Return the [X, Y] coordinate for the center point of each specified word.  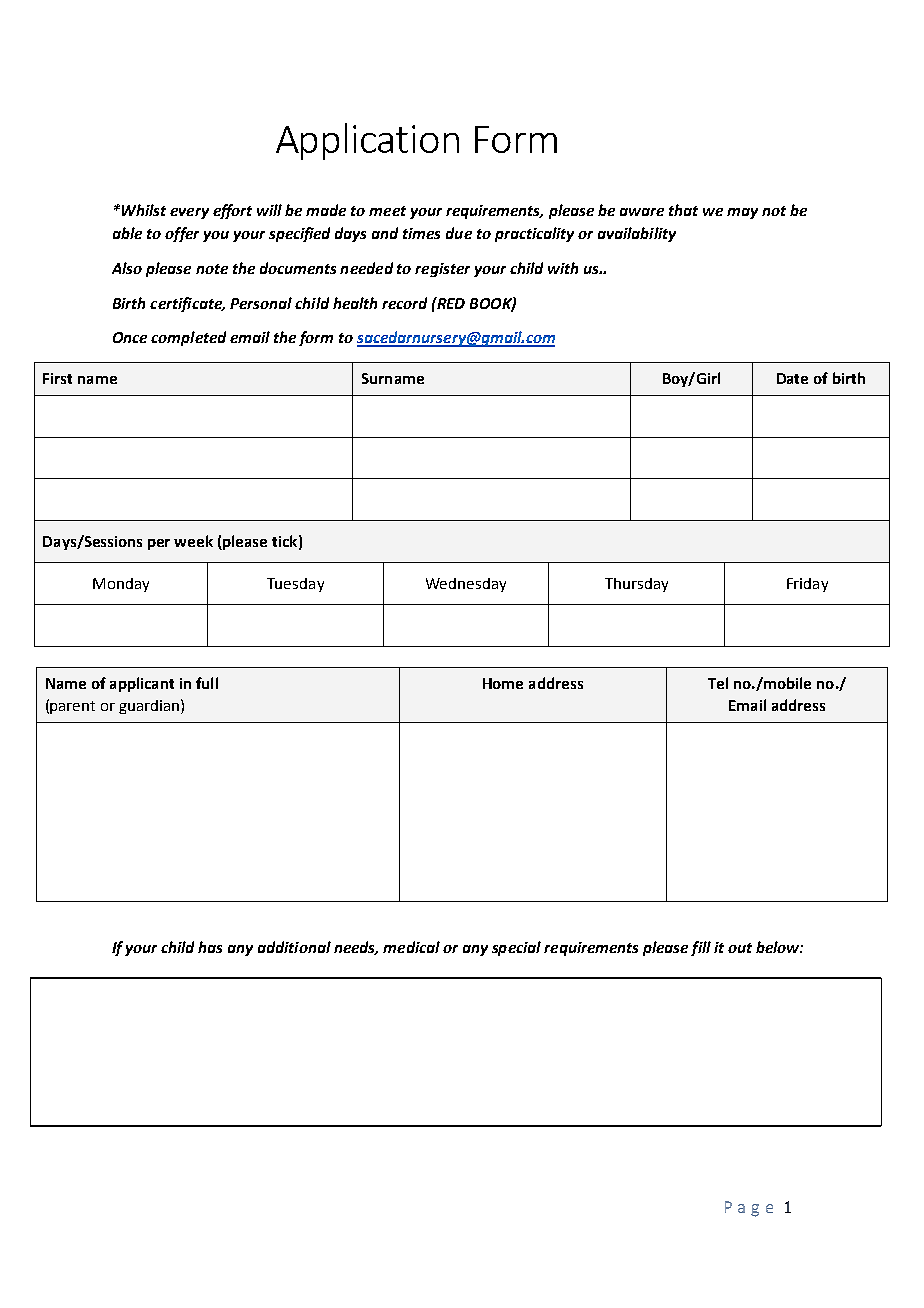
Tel [718, 683]
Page [749, 1209]
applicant [142, 684]
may [742, 213]
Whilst [144, 210]
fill [701, 948]
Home [503, 683]
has [210, 947]
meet [387, 211]
